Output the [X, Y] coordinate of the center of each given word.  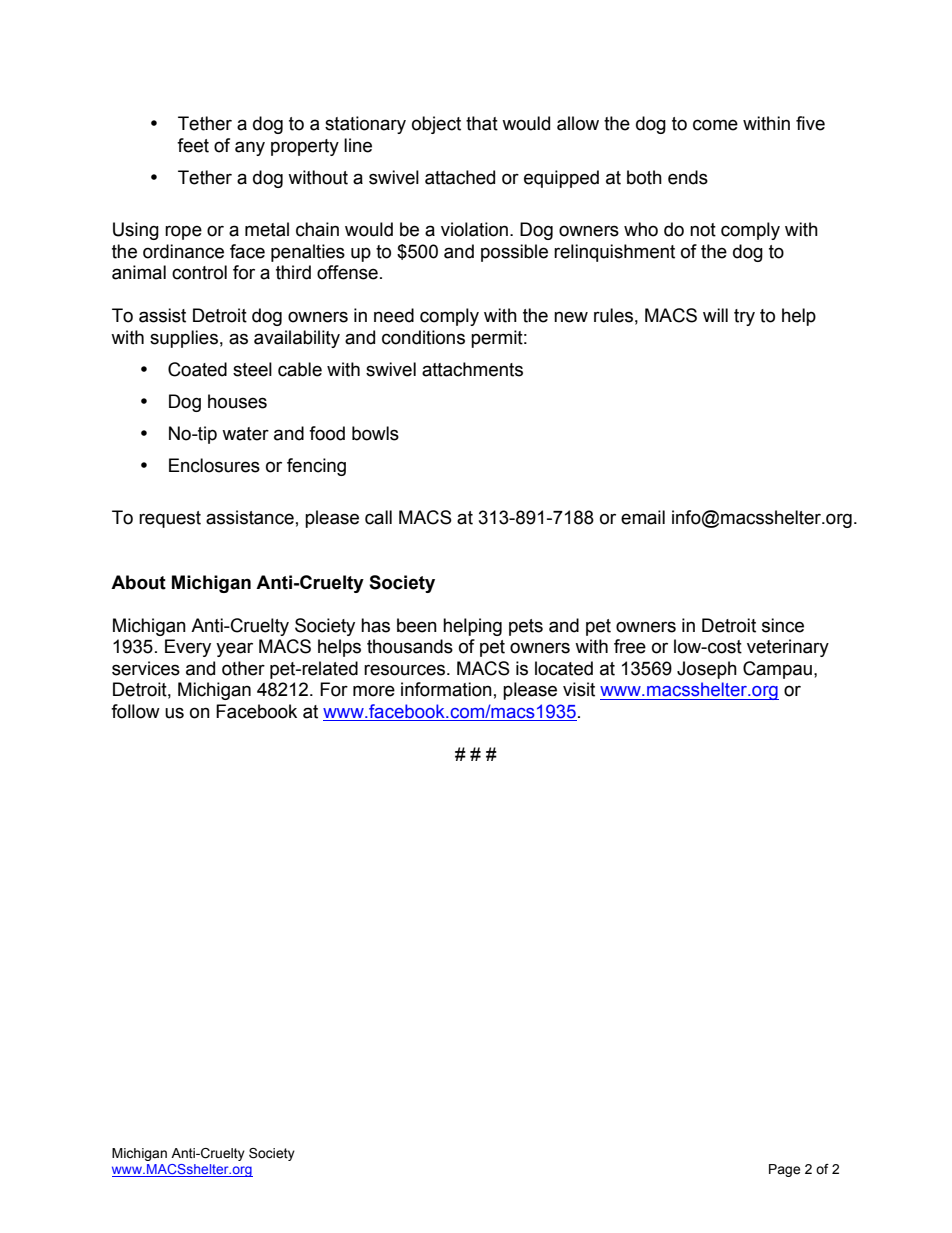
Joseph [707, 670]
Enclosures [214, 465]
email [643, 517]
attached [460, 177]
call [378, 517]
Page [784, 1170]
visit [579, 689]
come [715, 125]
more [374, 691]
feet [193, 145]
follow [135, 711]
